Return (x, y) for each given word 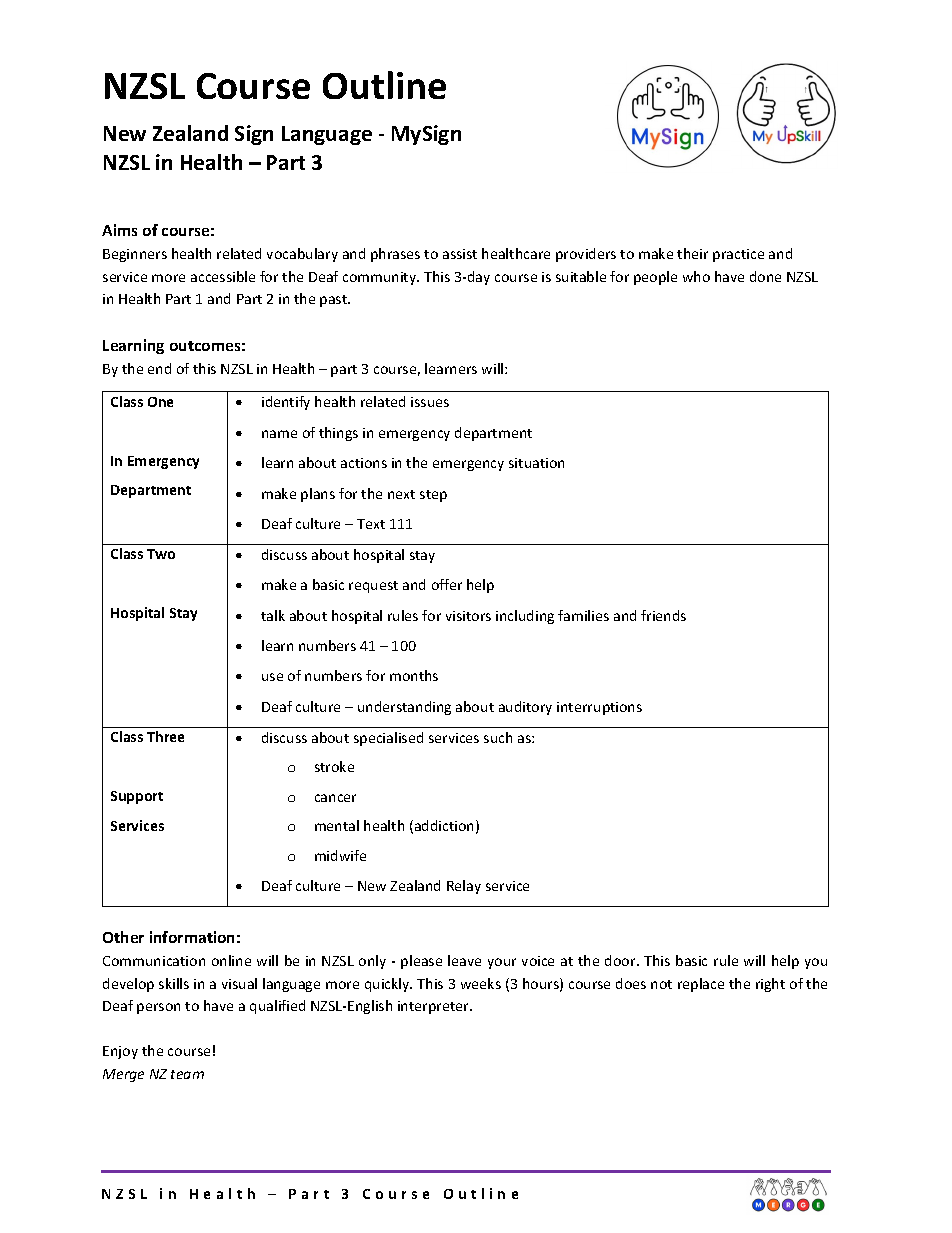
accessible (223, 276)
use (272, 677)
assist (460, 254)
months (414, 675)
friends (663, 615)
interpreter (435, 1007)
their (692, 253)
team (187, 1074)
